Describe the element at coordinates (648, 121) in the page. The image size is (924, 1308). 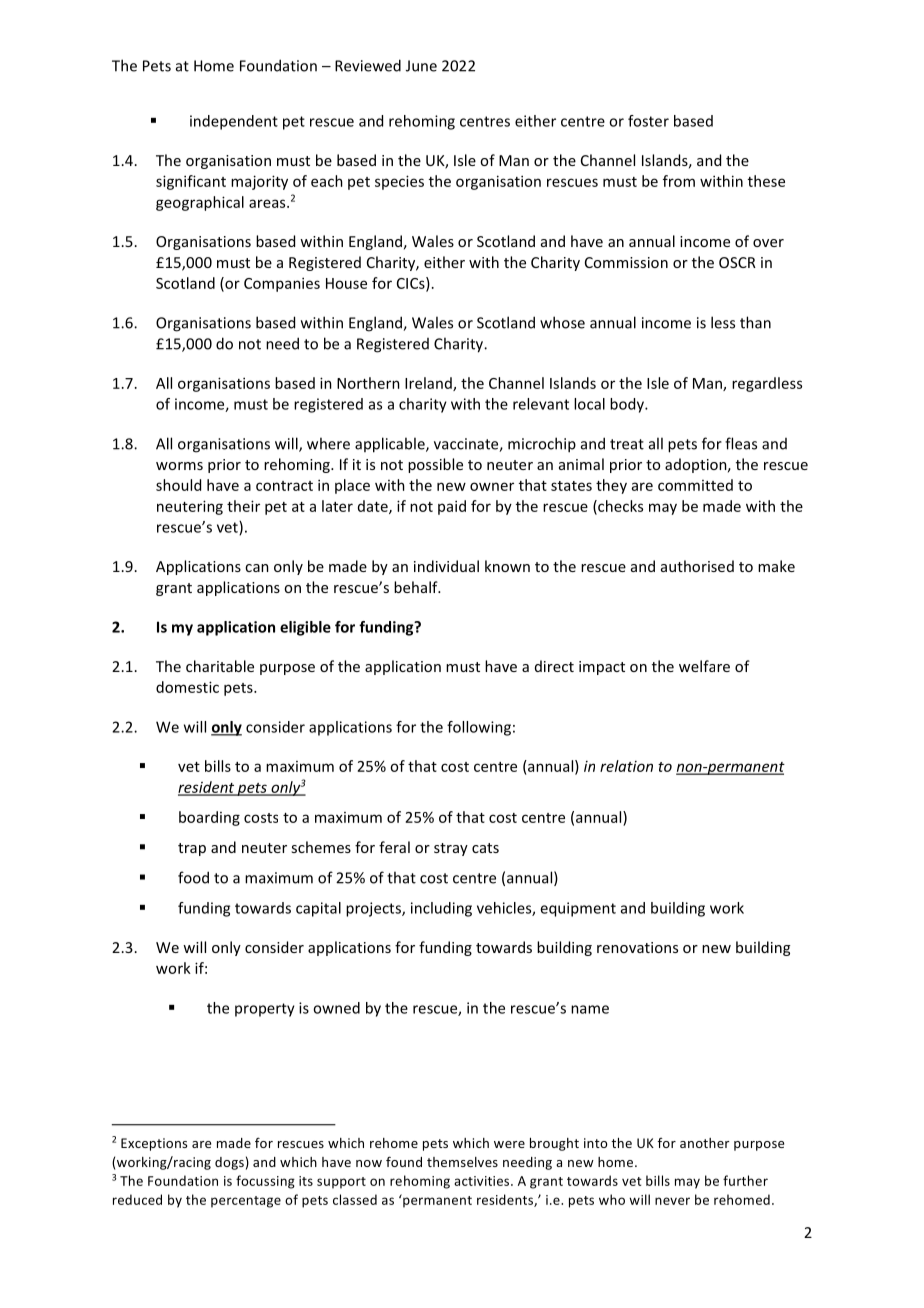
I see `foster` at that location.
